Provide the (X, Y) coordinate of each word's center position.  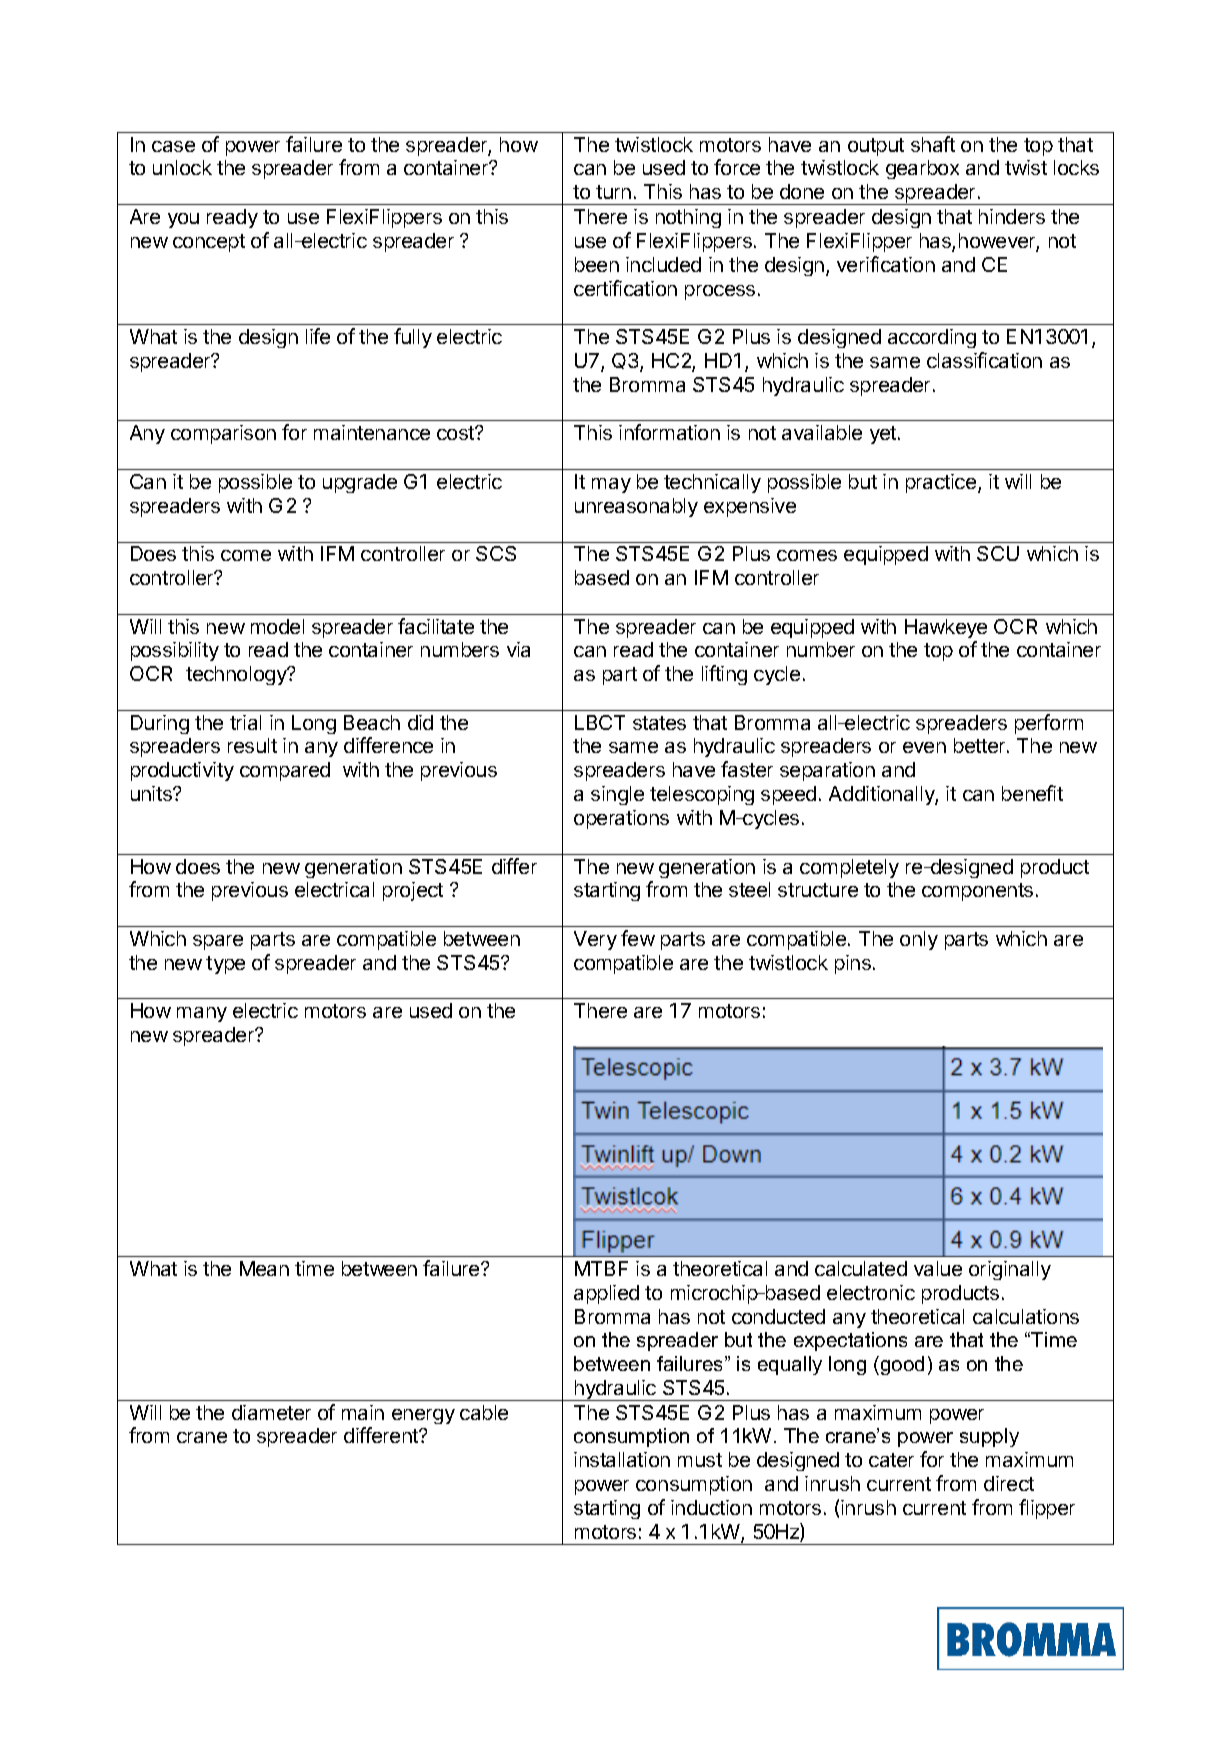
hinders (1012, 216)
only (919, 940)
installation (622, 1459)
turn (613, 192)
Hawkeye (946, 628)
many (202, 1014)
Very (595, 940)
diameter (271, 1412)
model (277, 626)
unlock (182, 167)
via (518, 649)
